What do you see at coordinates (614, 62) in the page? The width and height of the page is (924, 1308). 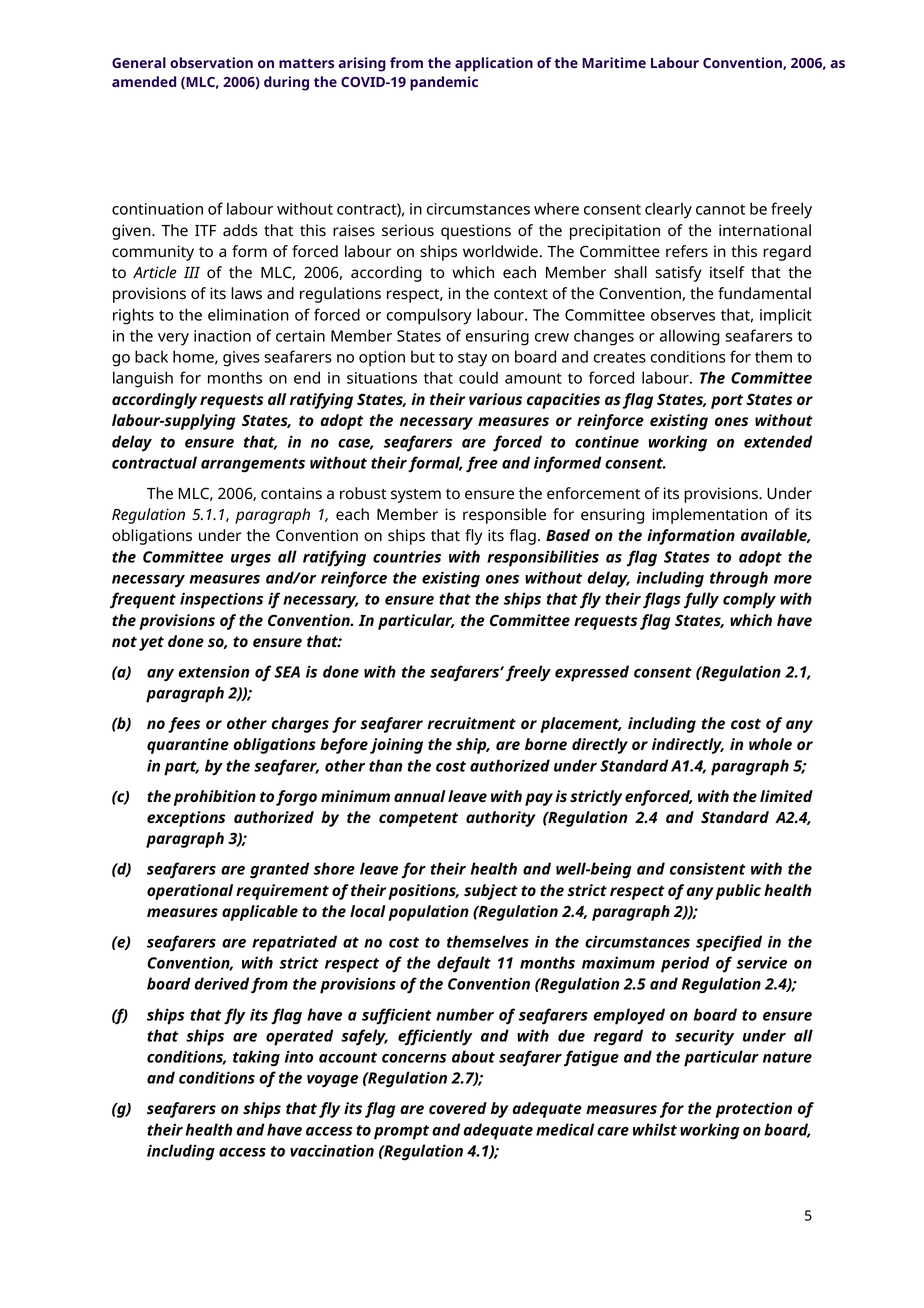 I see `Maritime` at bounding box center [614, 62].
